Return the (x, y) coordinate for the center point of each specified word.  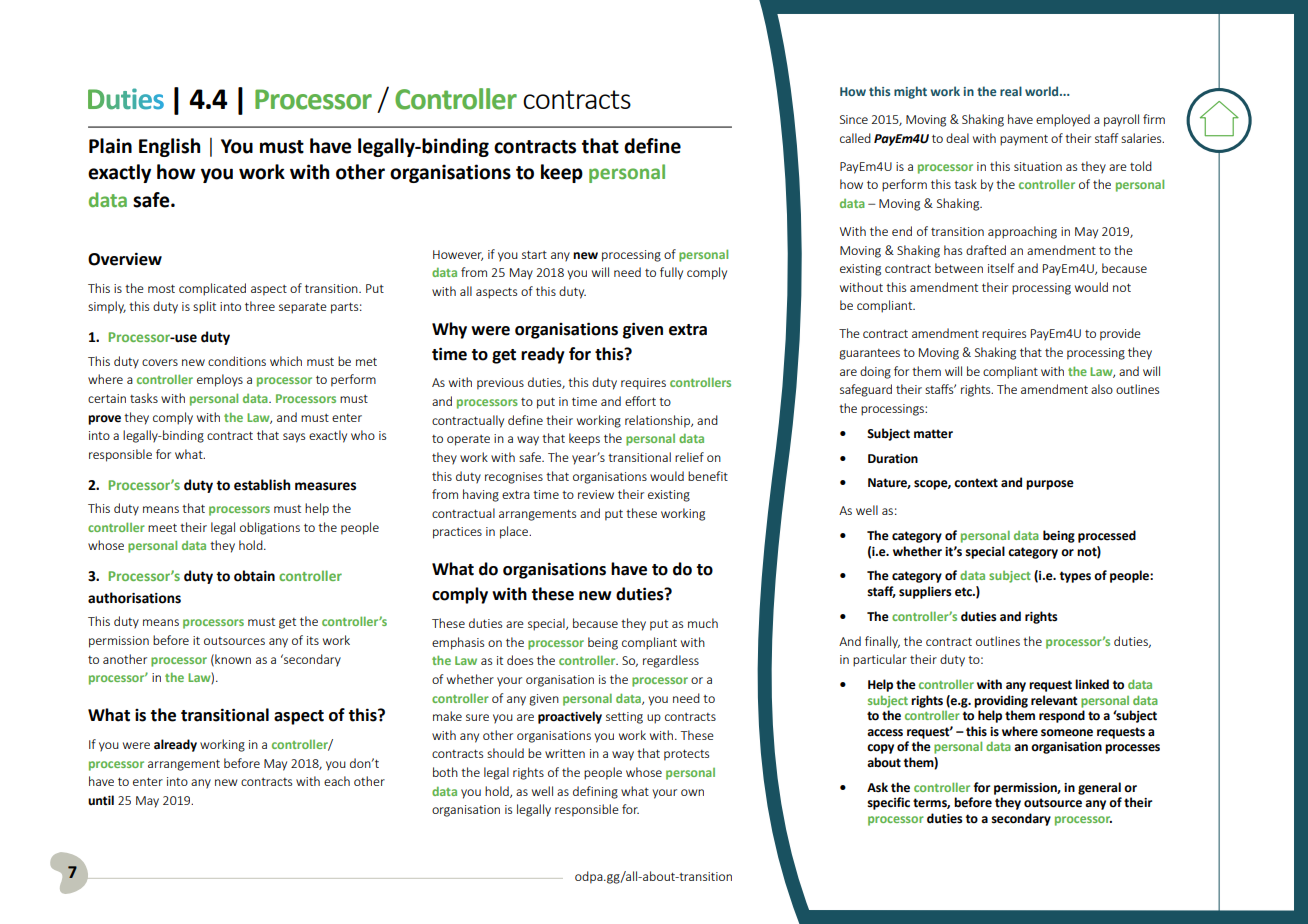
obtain (254, 576)
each (337, 781)
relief (689, 457)
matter (933, 434)
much (703, 623)
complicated (212, 289)
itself (1001, 268)
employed (1063, 120)
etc (964, 592)
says (294, 438)
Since (854, 119)
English (169, 147)
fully (671, 273)
